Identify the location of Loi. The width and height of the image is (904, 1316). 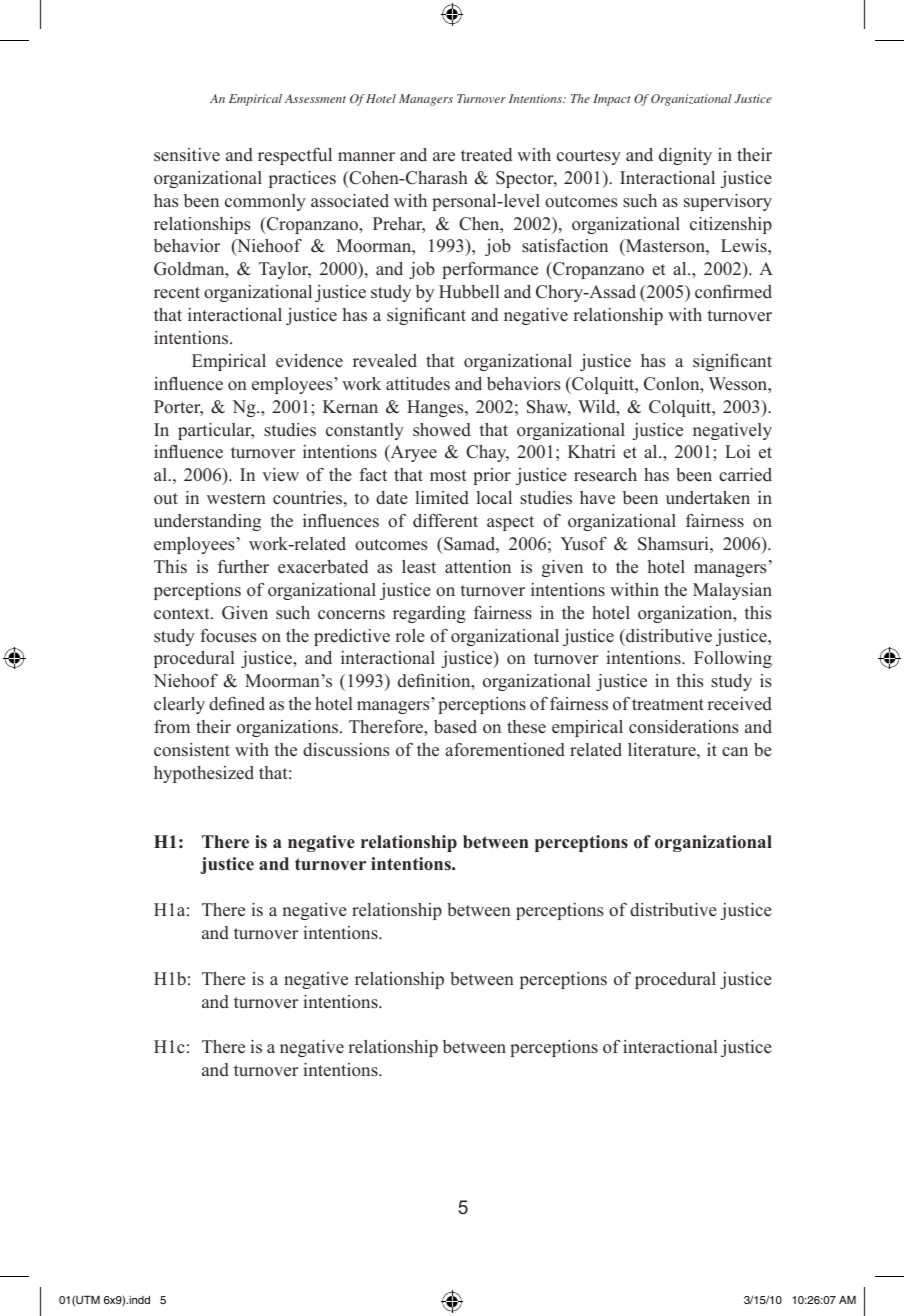
(737, 452).
